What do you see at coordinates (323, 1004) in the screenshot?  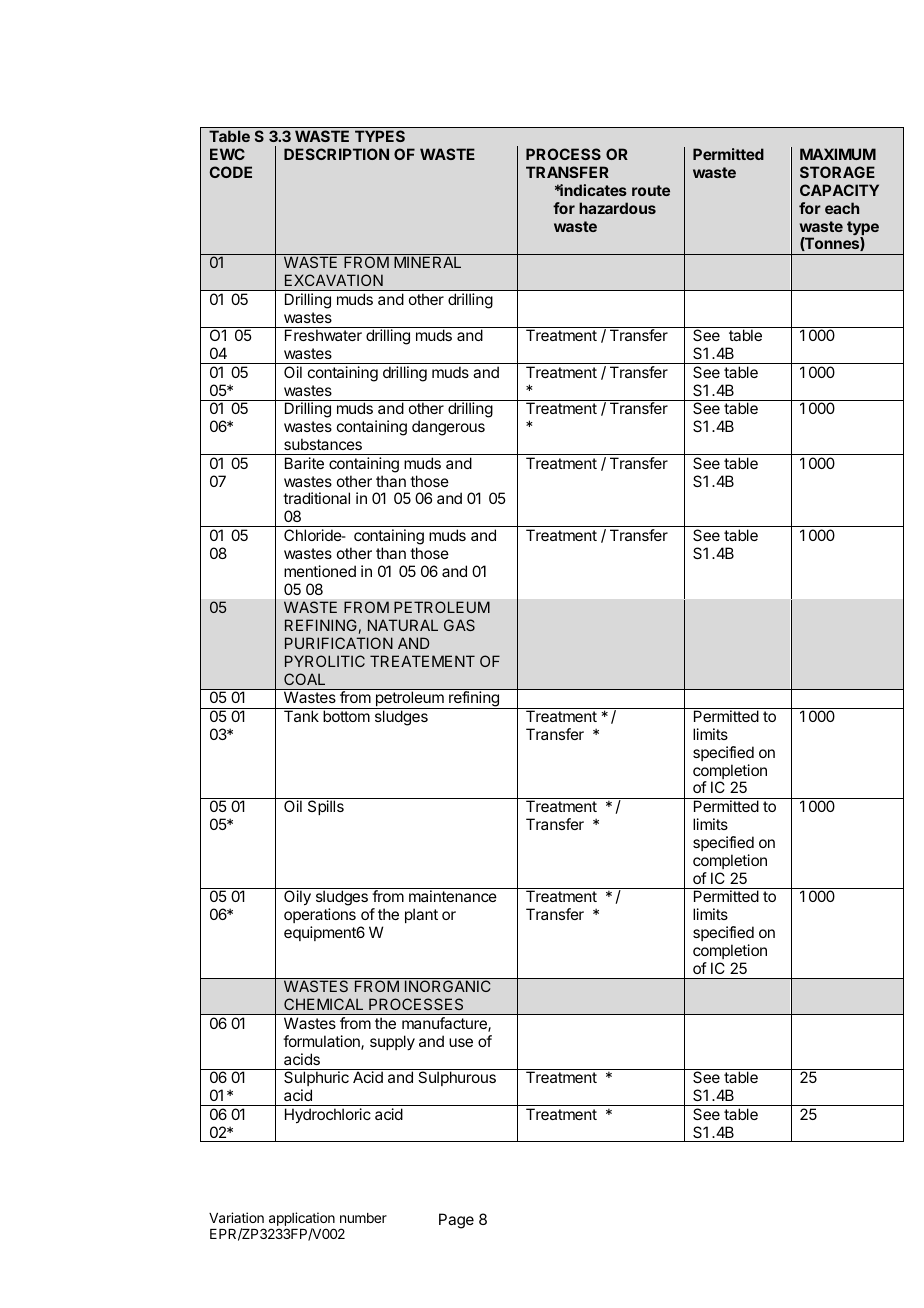 I see `CHEMICAL` at bounding box center [323, 1004].
